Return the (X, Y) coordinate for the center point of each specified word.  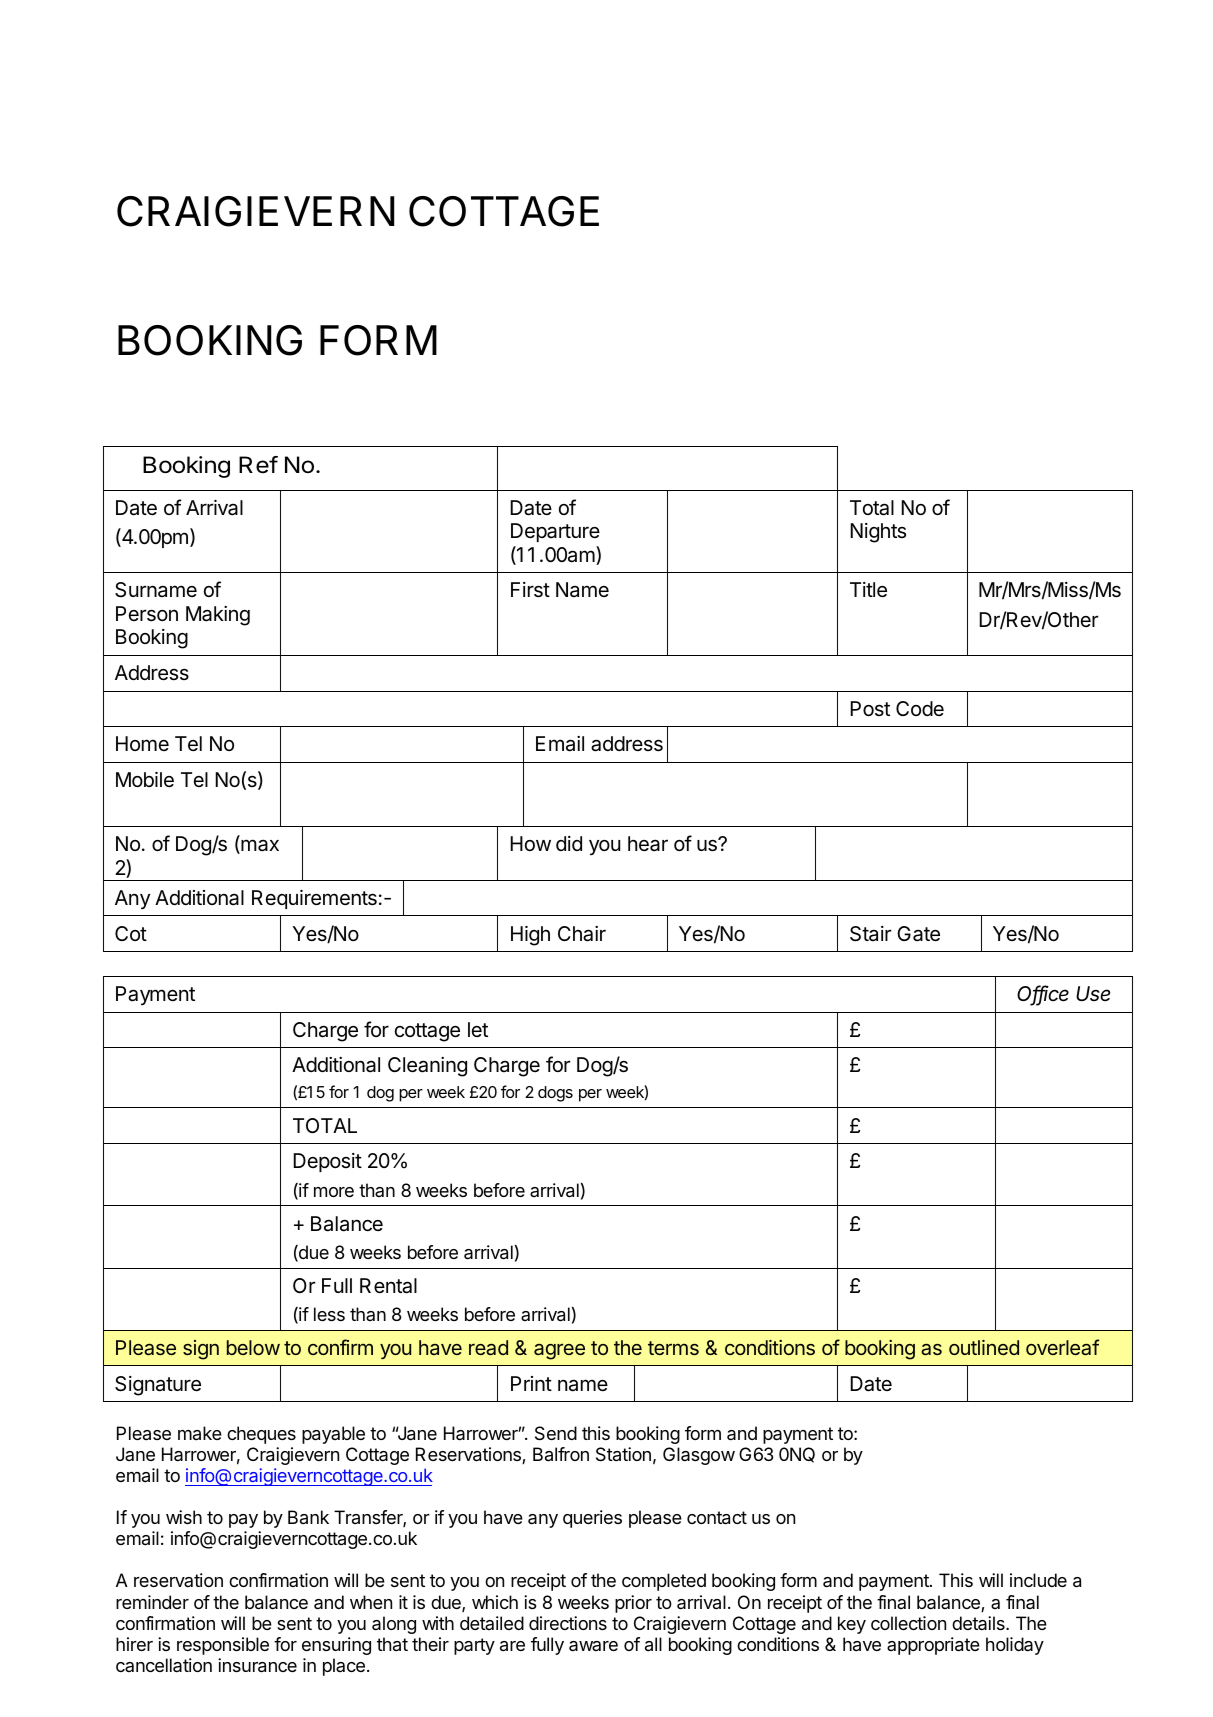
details (979, 1623)
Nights (878, 533)
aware (593, 1646)
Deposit (327, 1162)
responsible (223, 1646)
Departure (555, 532)
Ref (258, 465)
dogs (555, 1094)
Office (1043, 994)
